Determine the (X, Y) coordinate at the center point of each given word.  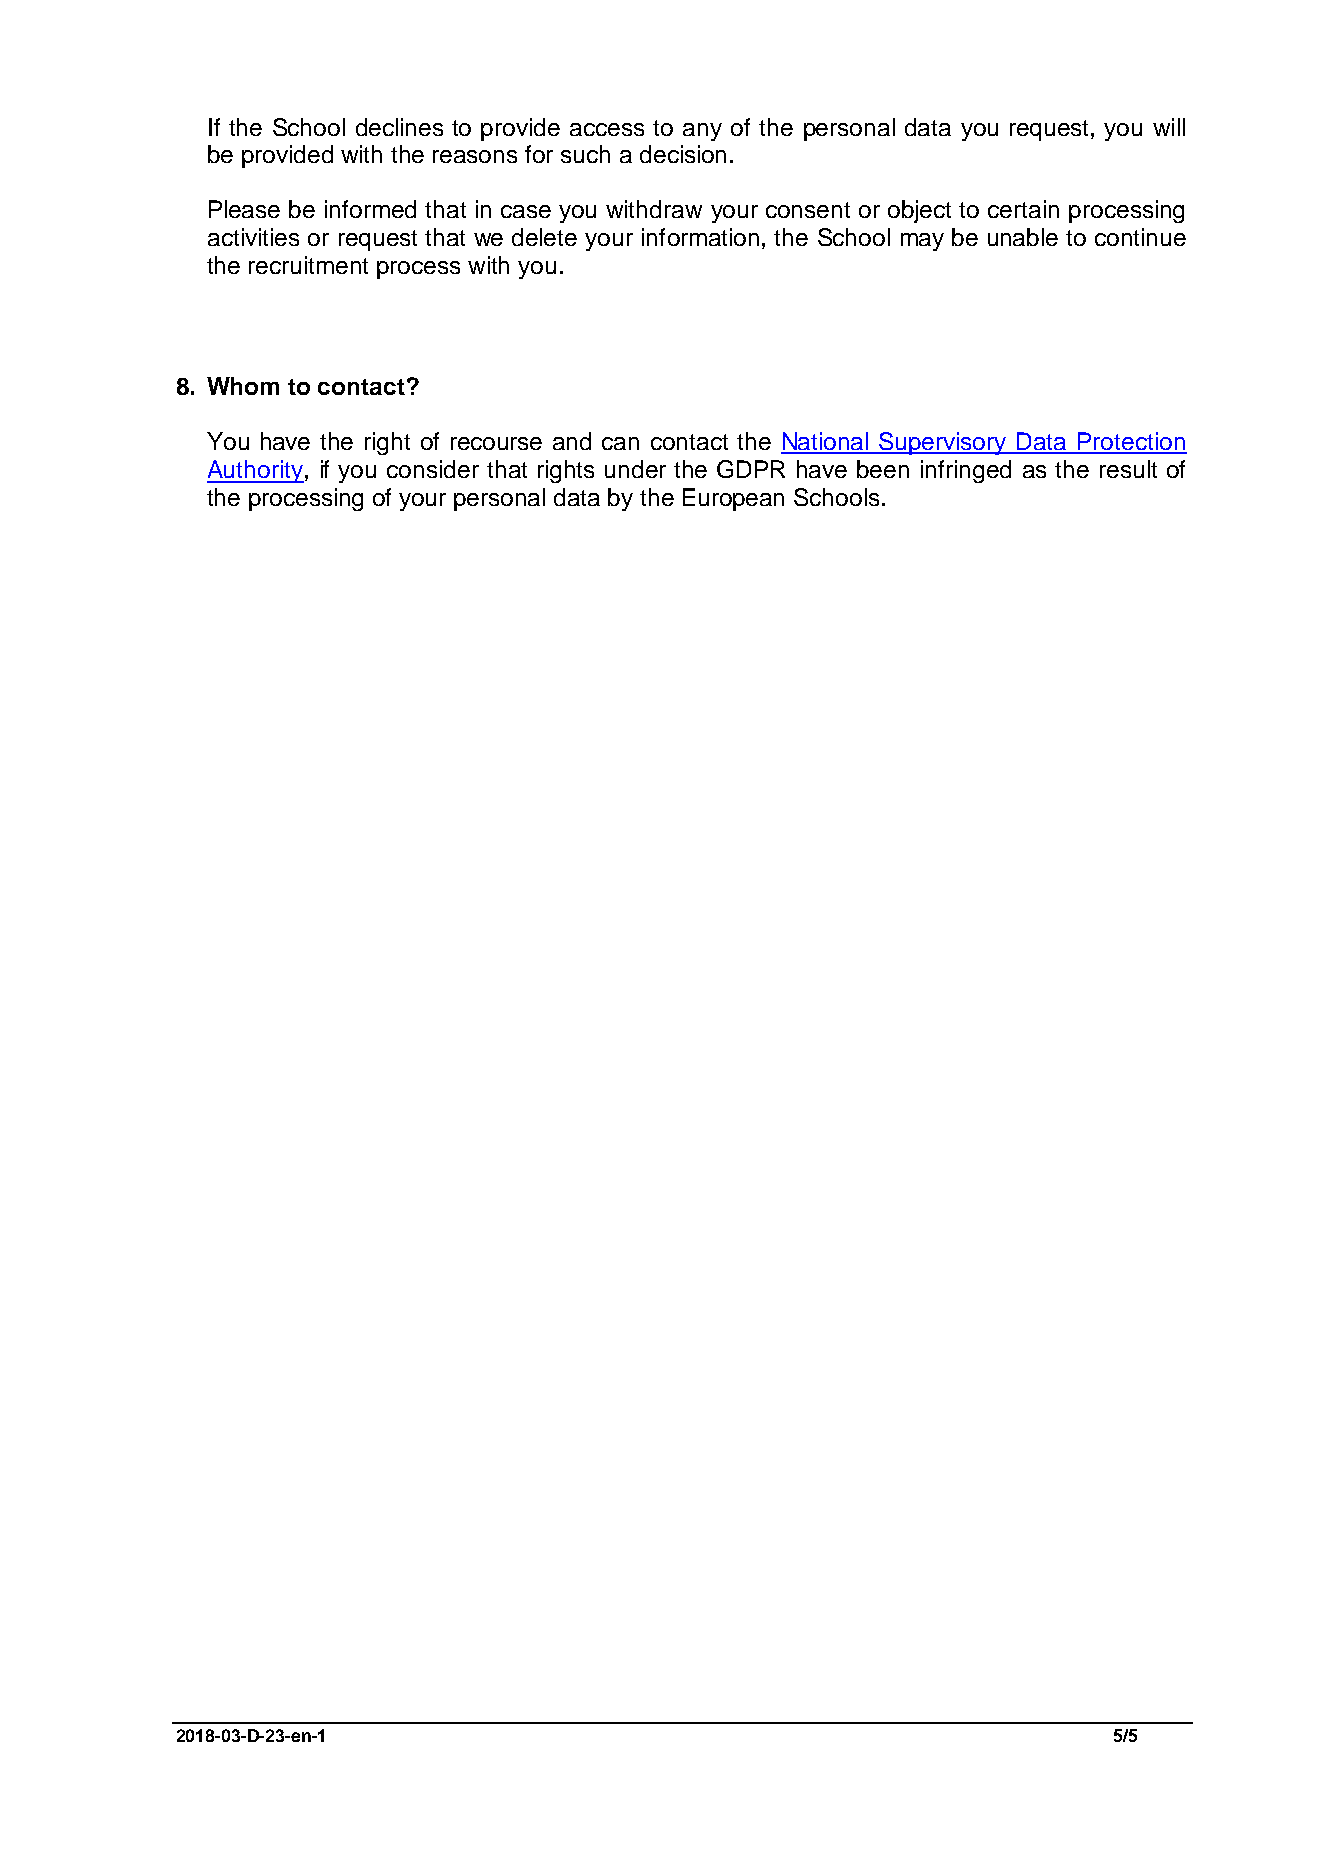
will (1169, 127)
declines (399, 127)
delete (544, 237)
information (700, 237)
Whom (243, 386)
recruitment (308, 265)
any (702, 132)
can (620, 443)
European (733, 499)
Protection (1131, 442)
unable (1023, 237)
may (922, 242)
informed (370, 209)
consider (433, 469)
